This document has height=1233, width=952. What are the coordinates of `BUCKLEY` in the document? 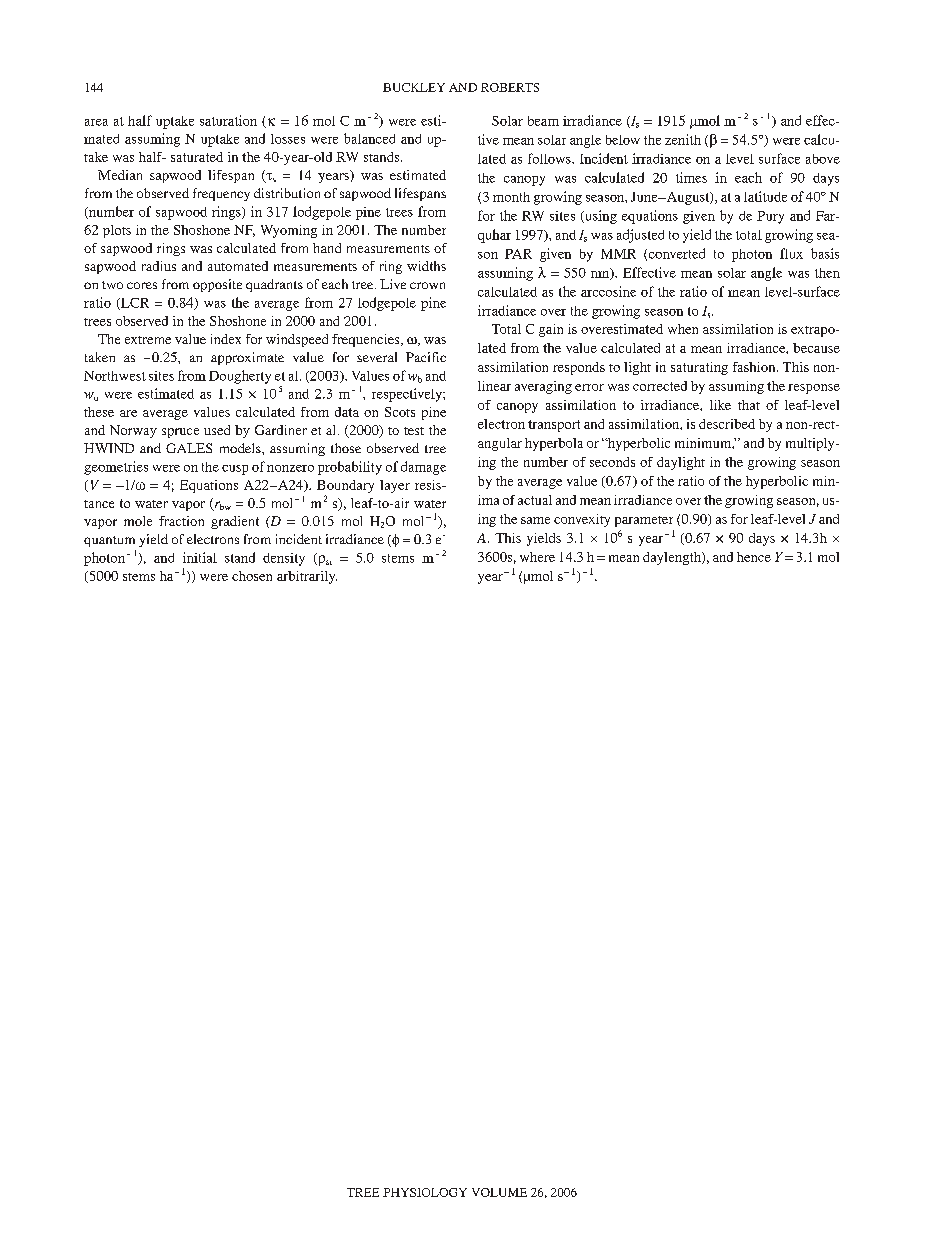 It's located at (414, 87).
